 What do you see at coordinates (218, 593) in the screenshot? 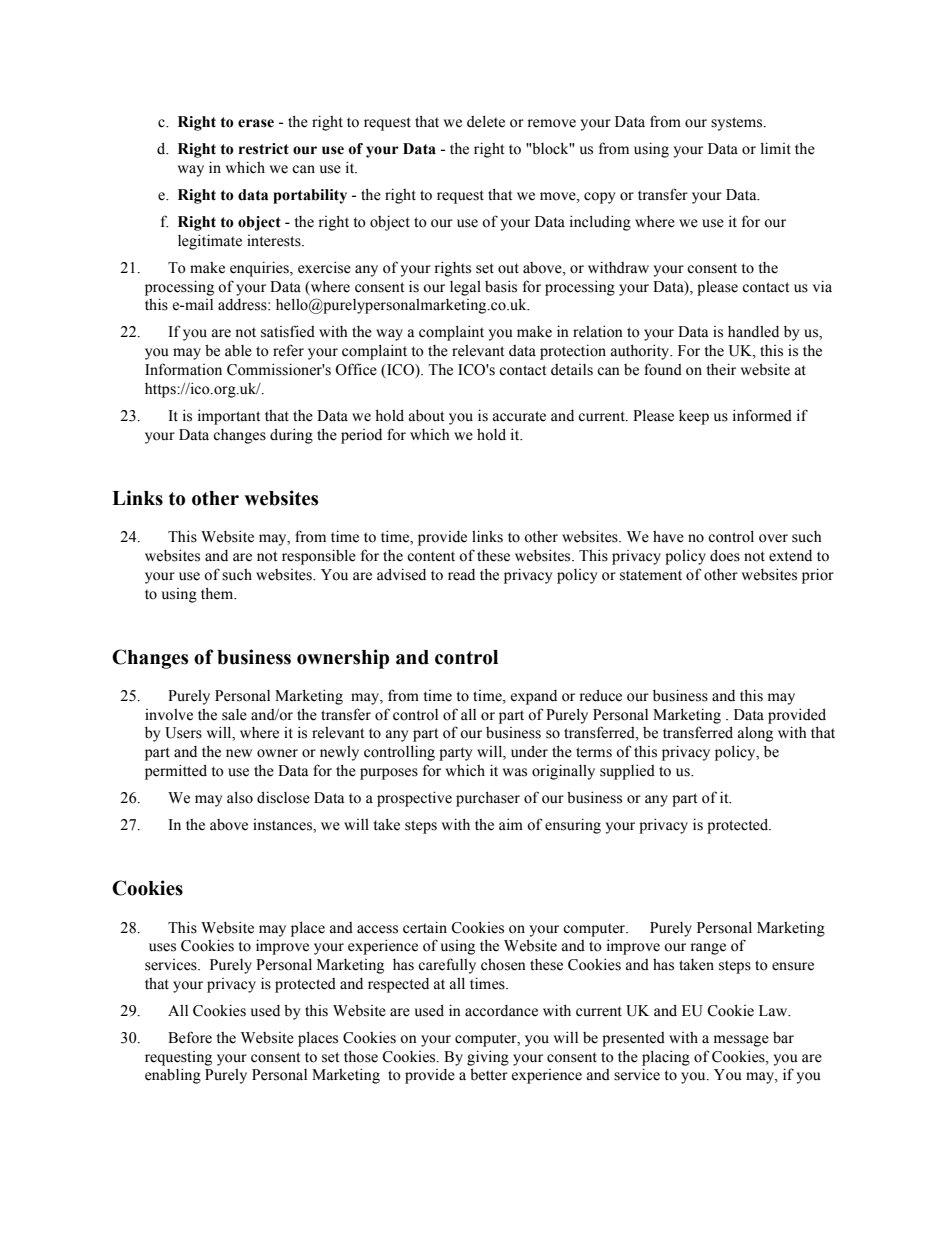
I see `them` at bounding box center [218, 593].
